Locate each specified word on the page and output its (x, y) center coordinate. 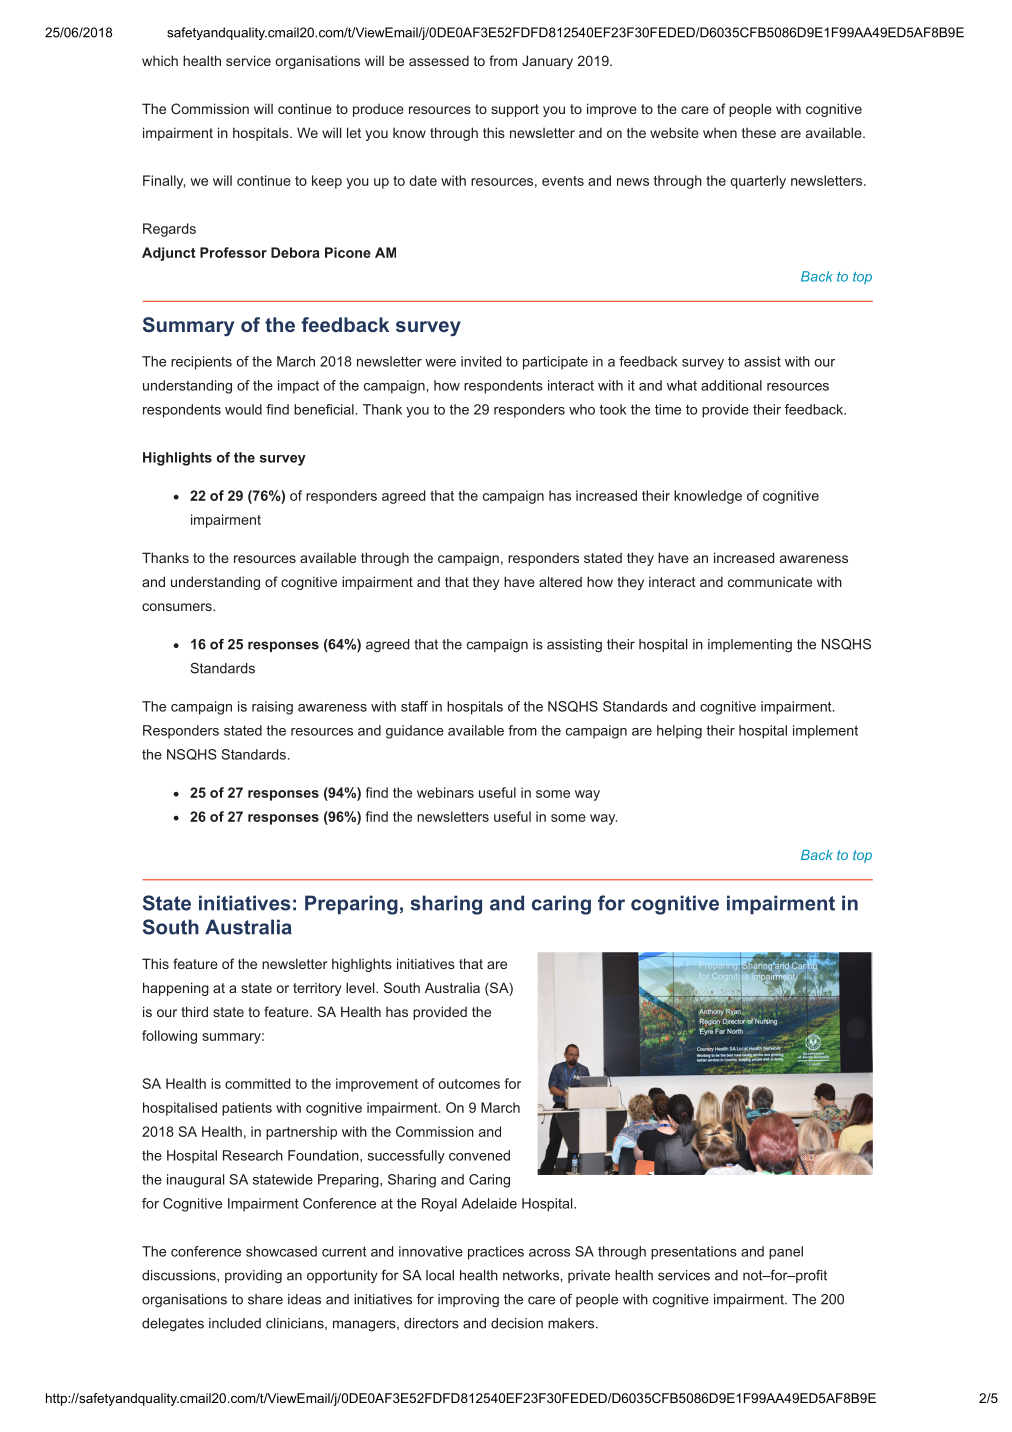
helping (679, 732)
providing (253, 1277)
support (515, 110)
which (160, 60)
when (720, 133)
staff (414, 706)
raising (272, 708)
